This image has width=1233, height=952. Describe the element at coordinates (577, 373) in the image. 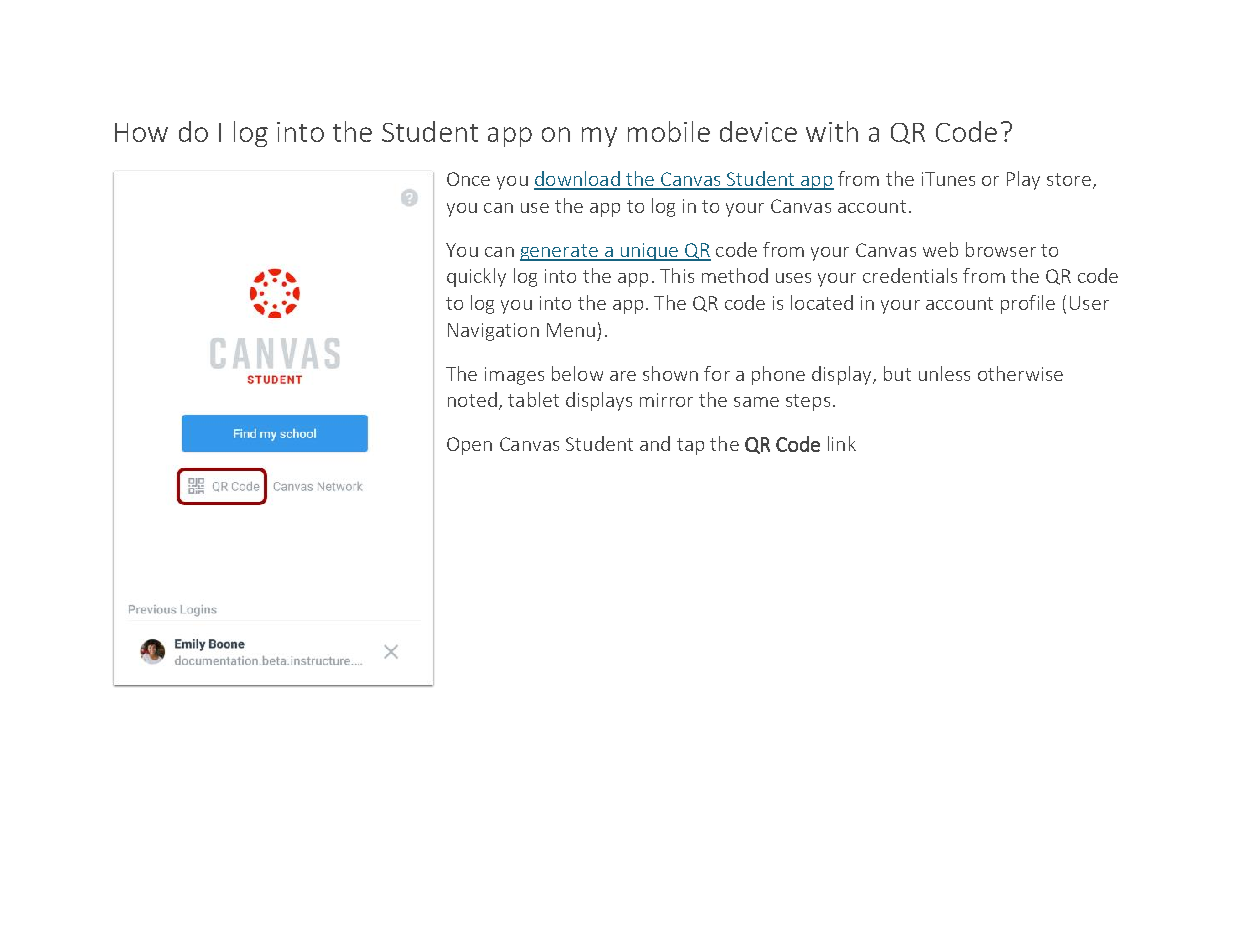

I see `below` at that location.
